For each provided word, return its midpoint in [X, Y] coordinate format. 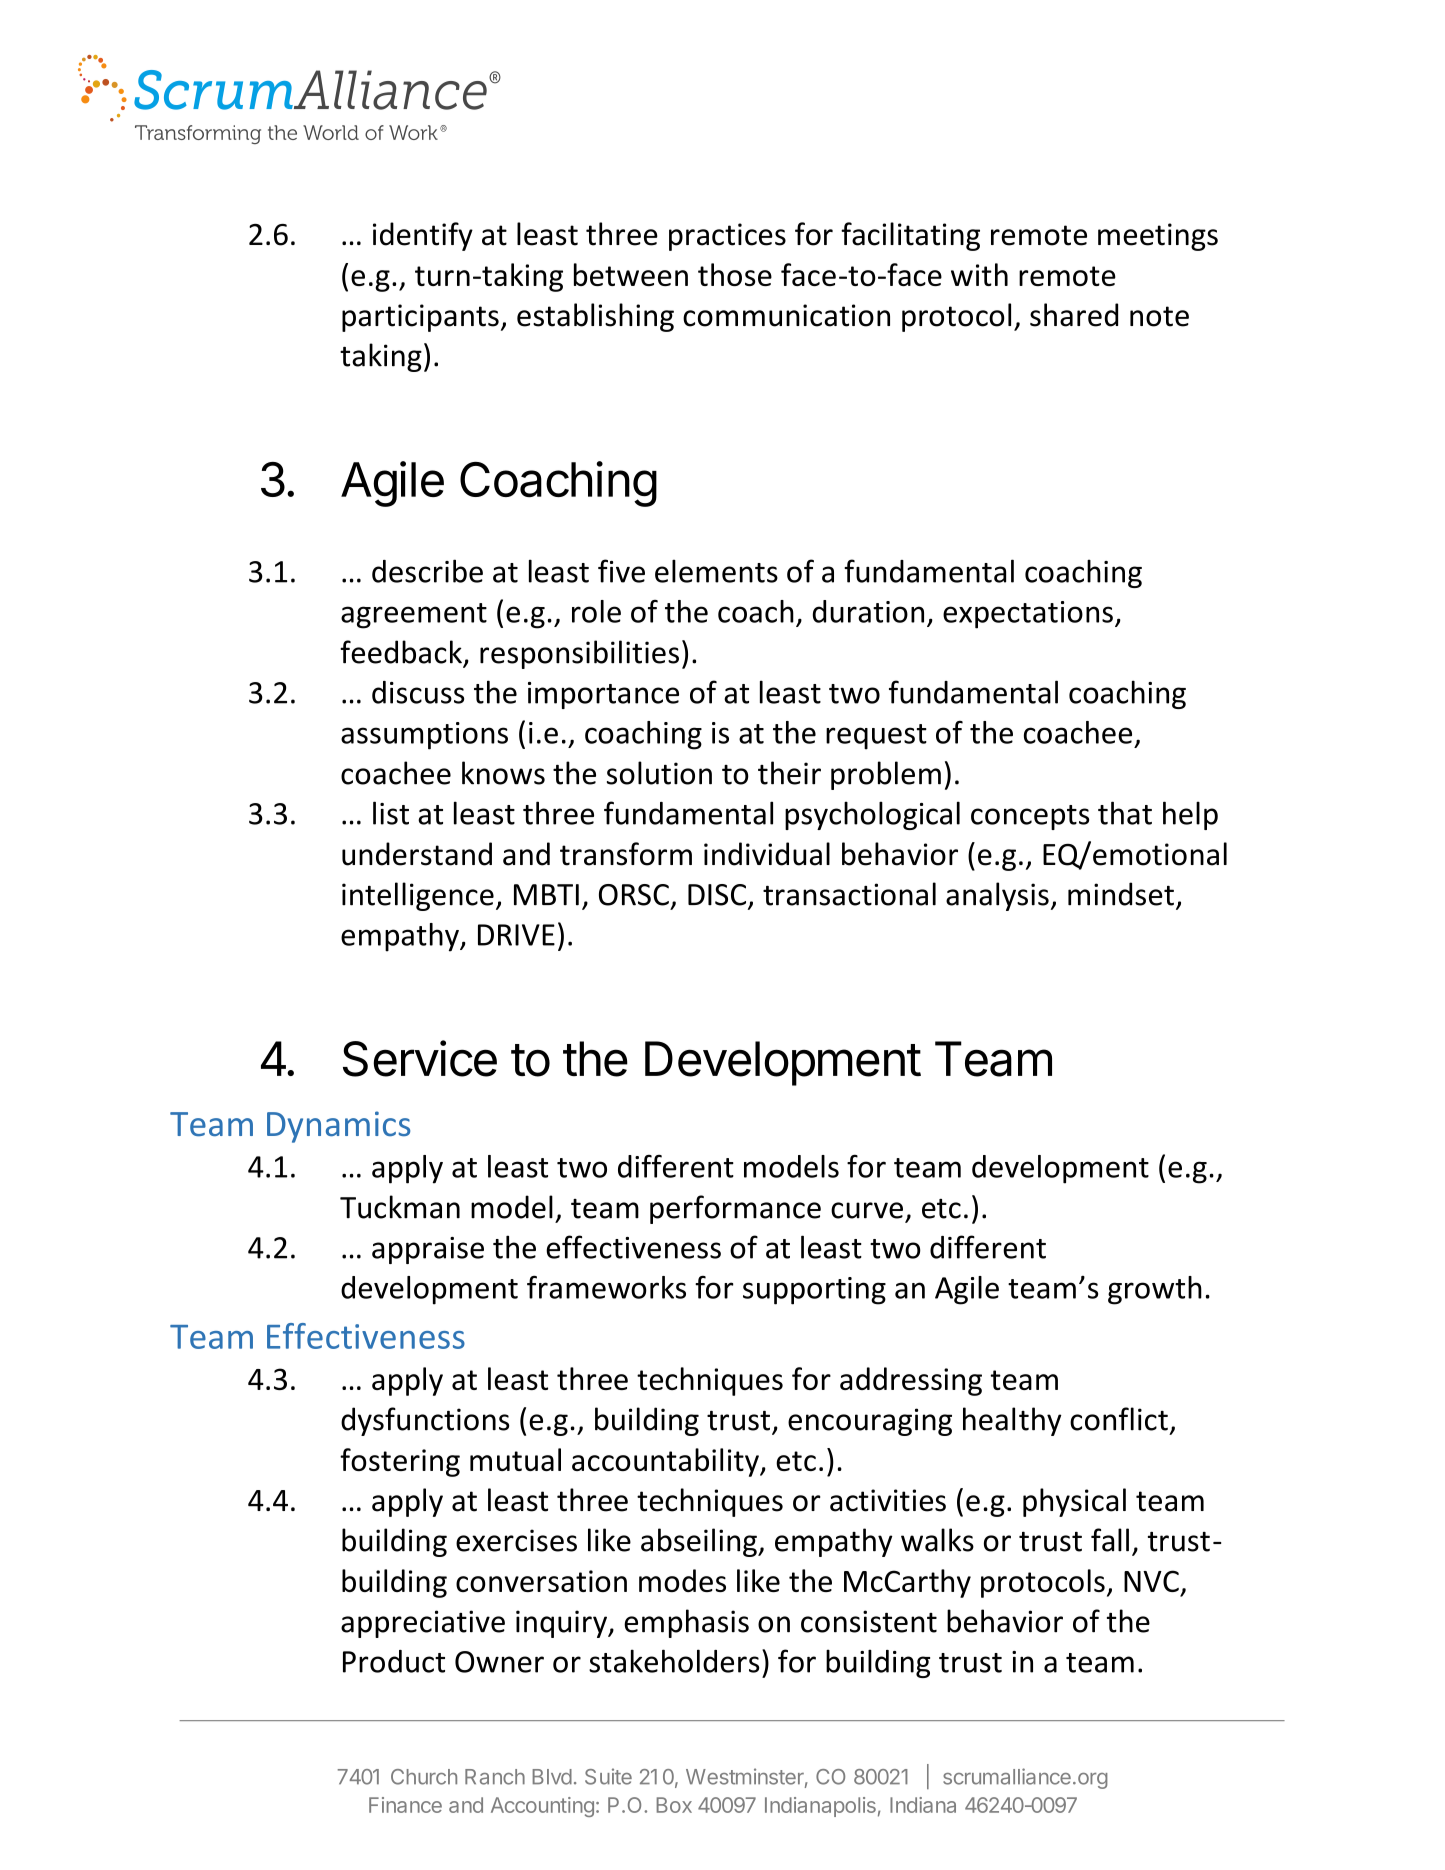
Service [420, 1058]
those [735, 274]
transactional [849, 894]
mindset [1121, 894]
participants [420, 318]
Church [424, 1777]
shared [1074, 315]
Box [674, 1805]
